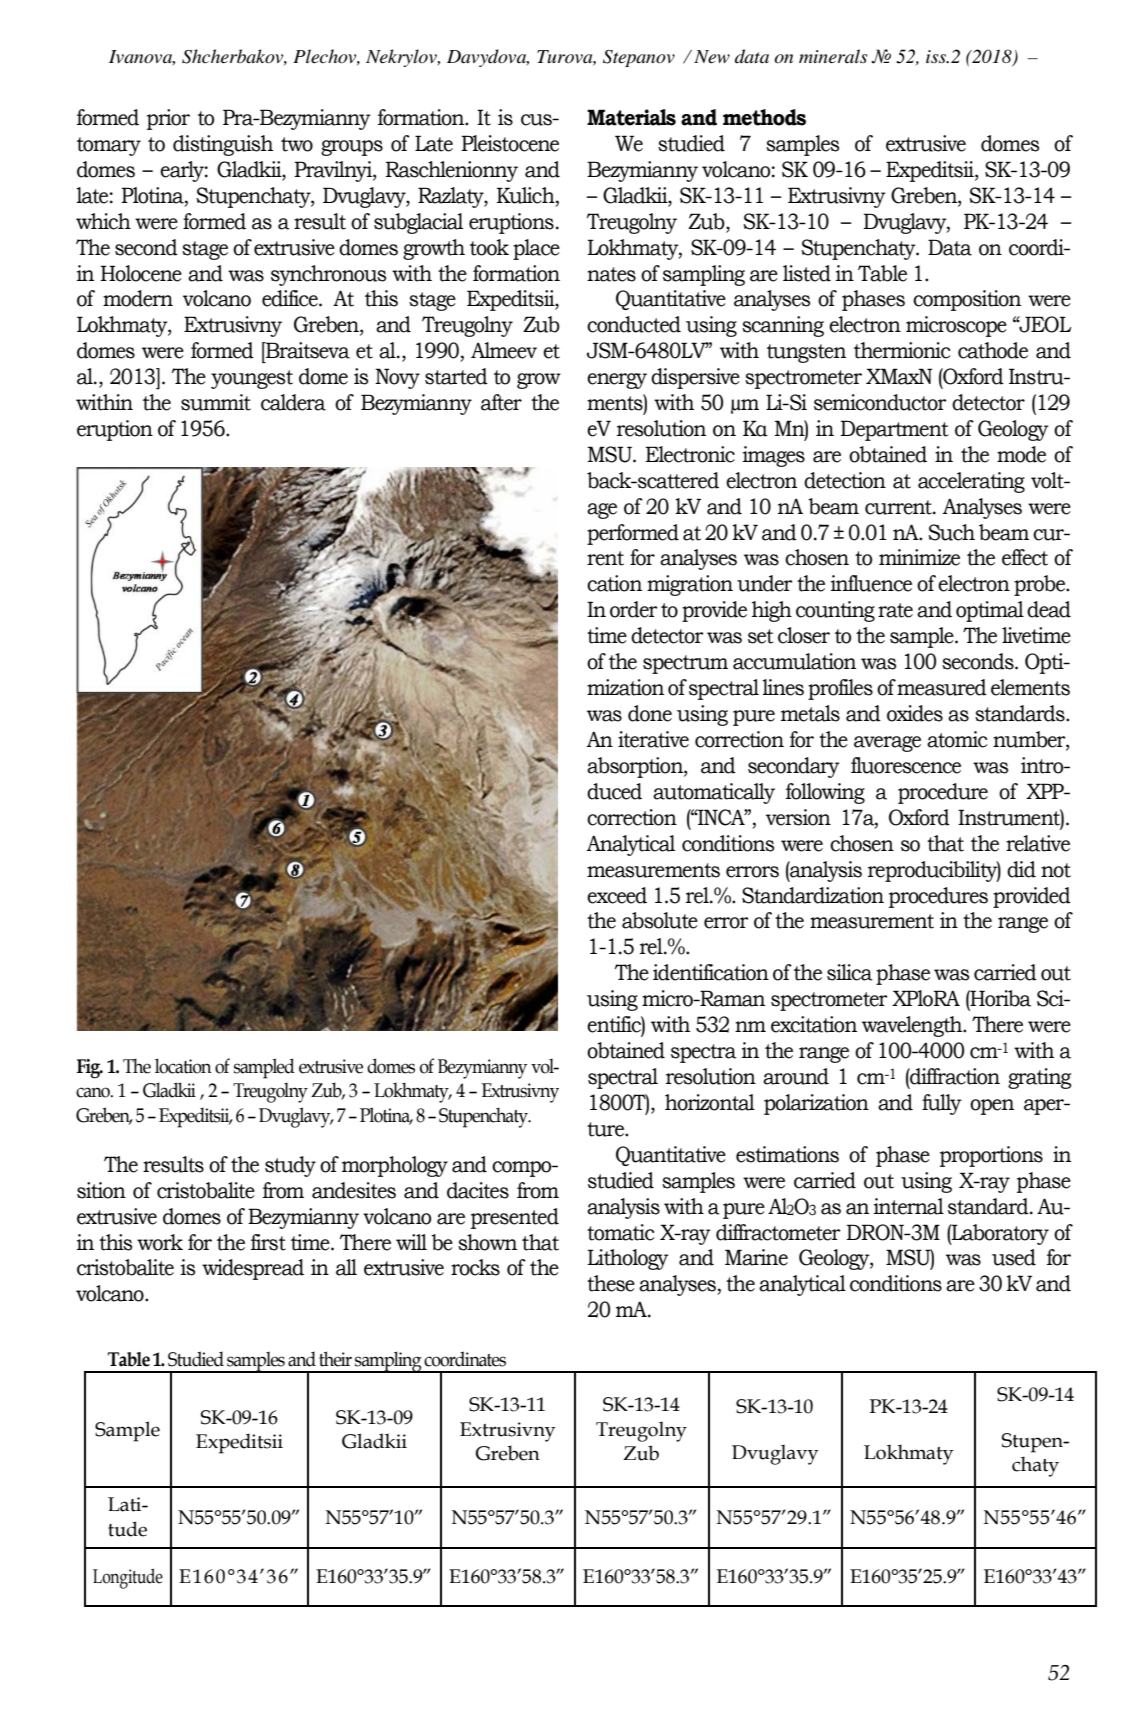 The width and height of the screenshot is (1147, 1718). Describe the element at coordinates (833, 56) in the screenshot. I see `minerals` at that location.
